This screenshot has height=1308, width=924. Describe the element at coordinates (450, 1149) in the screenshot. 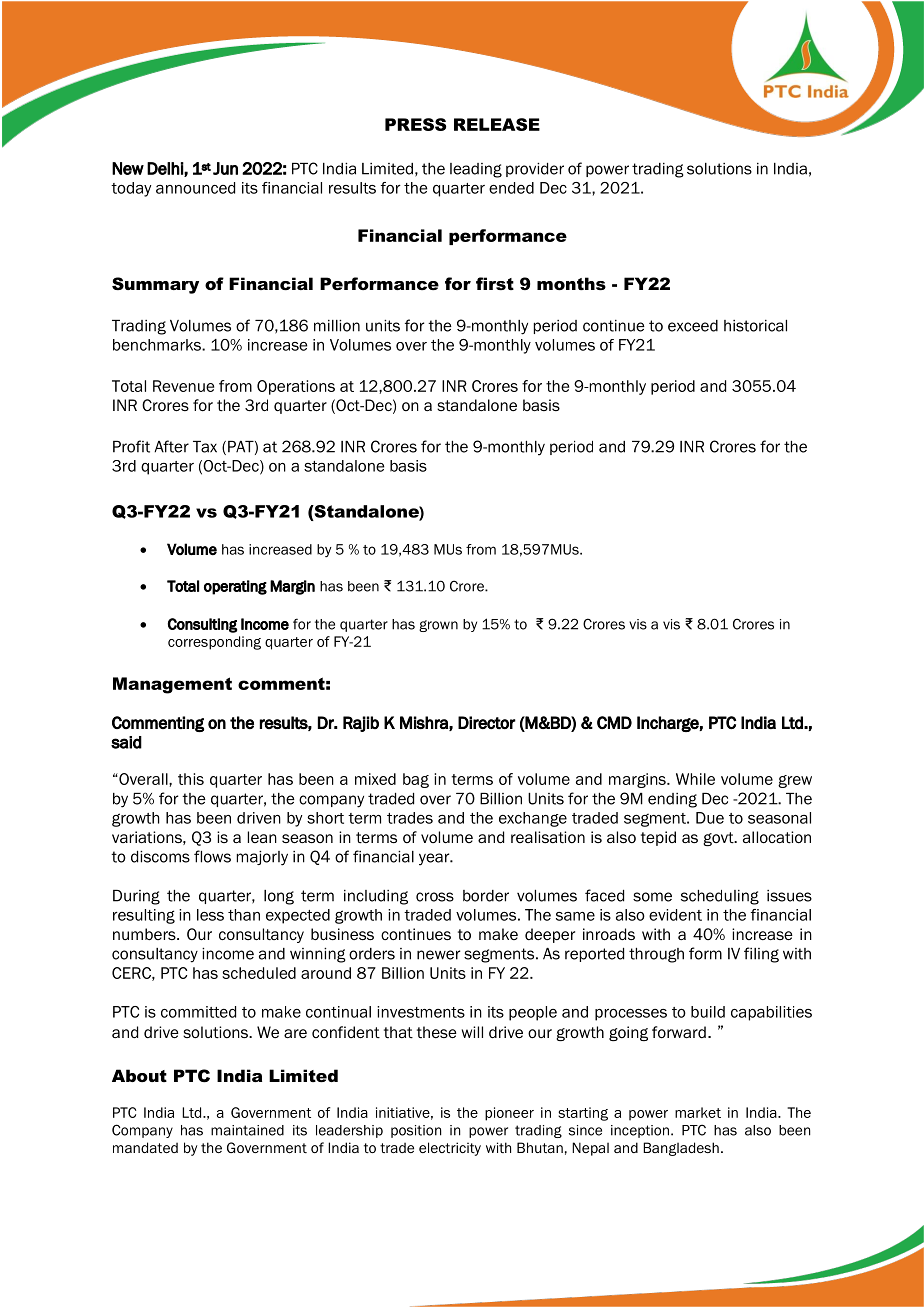

I see `electricity` at that location.
